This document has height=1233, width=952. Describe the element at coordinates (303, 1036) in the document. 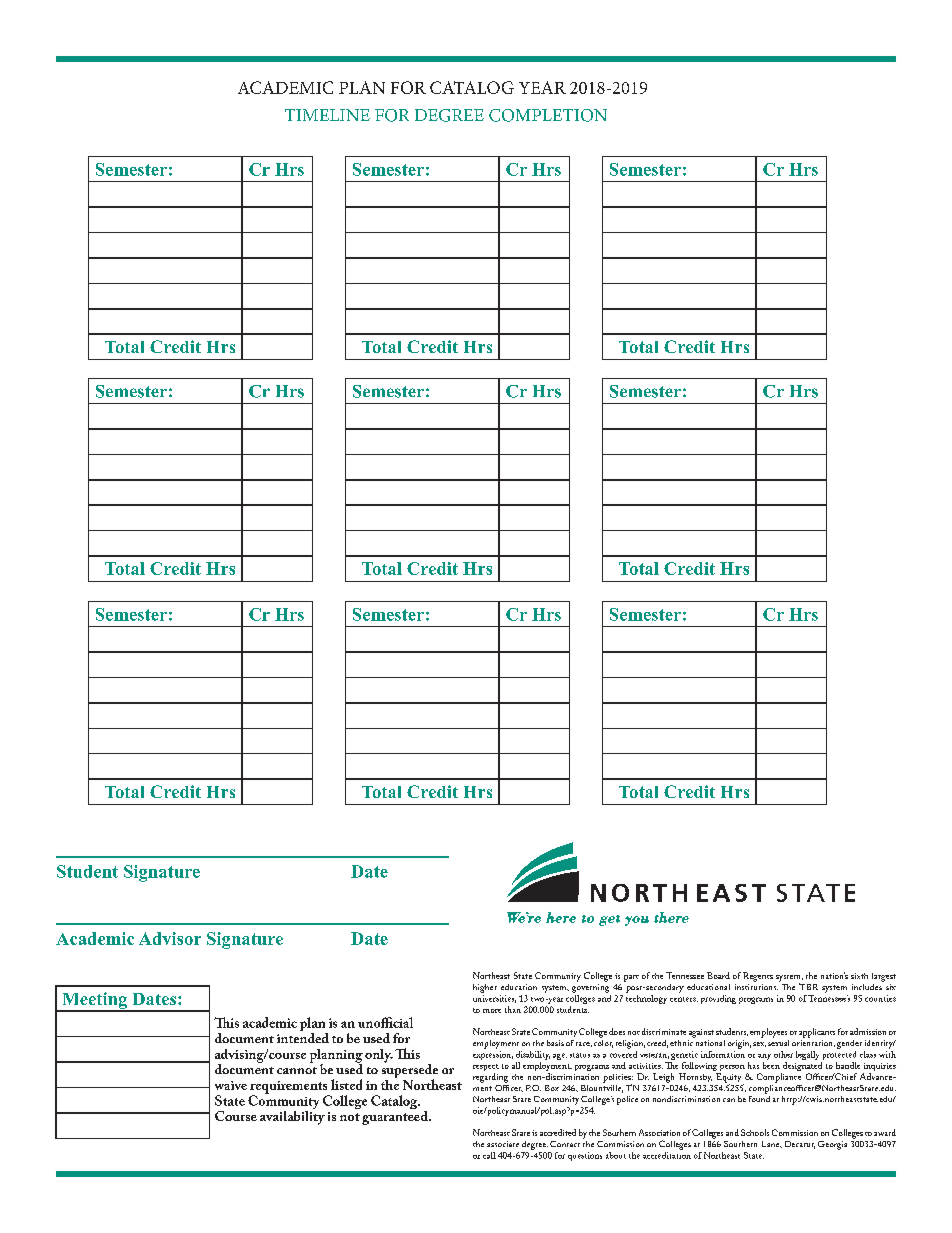

I see `intended` at that location.
